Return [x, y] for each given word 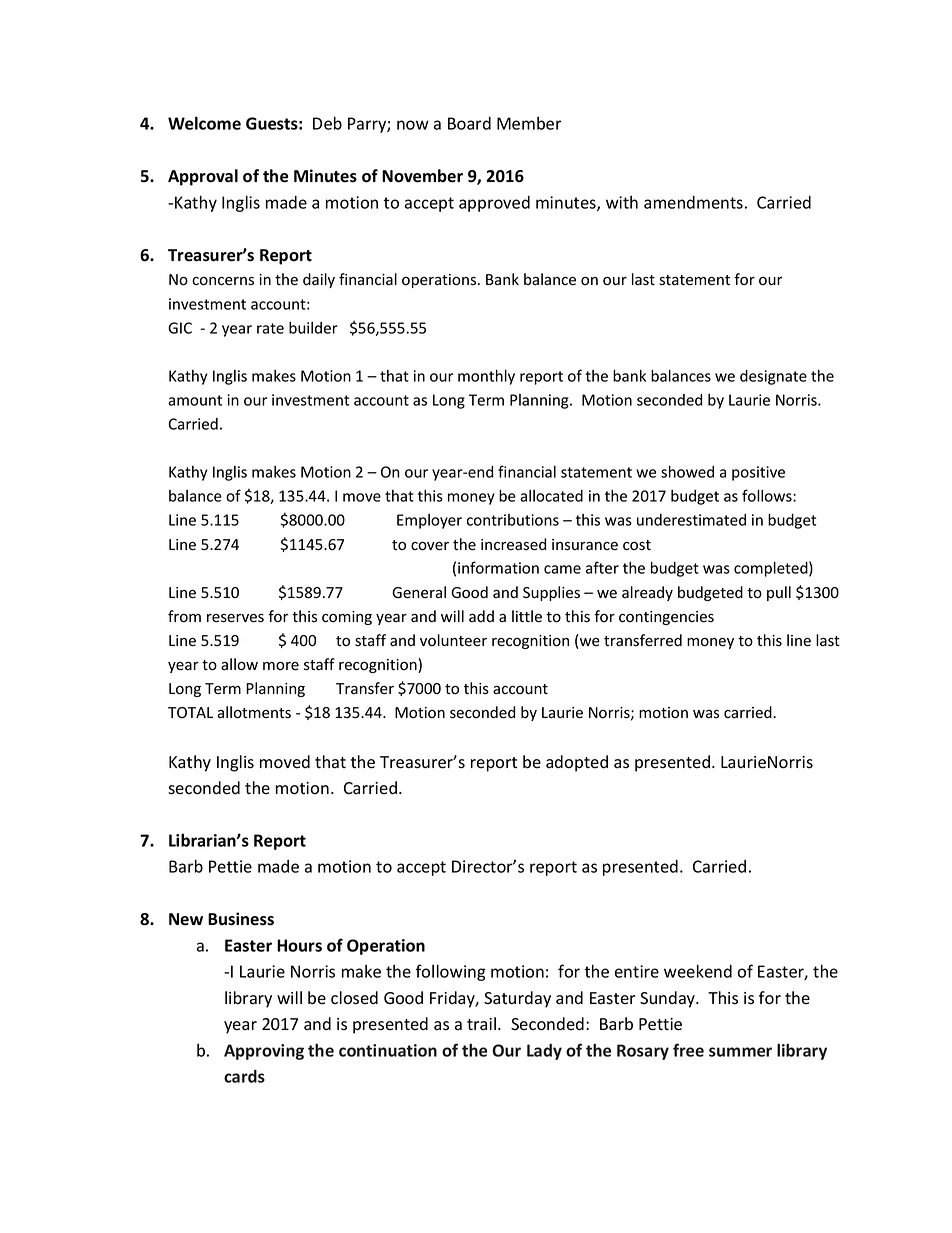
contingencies [666, 618]
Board [469, 123]
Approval [203, 177]
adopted [577, 763]
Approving [264, 1052]
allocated [551, 496]
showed [687, 471]
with [622, 202]
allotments [254, 712]
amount [195, 400]
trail [483, 1023]
